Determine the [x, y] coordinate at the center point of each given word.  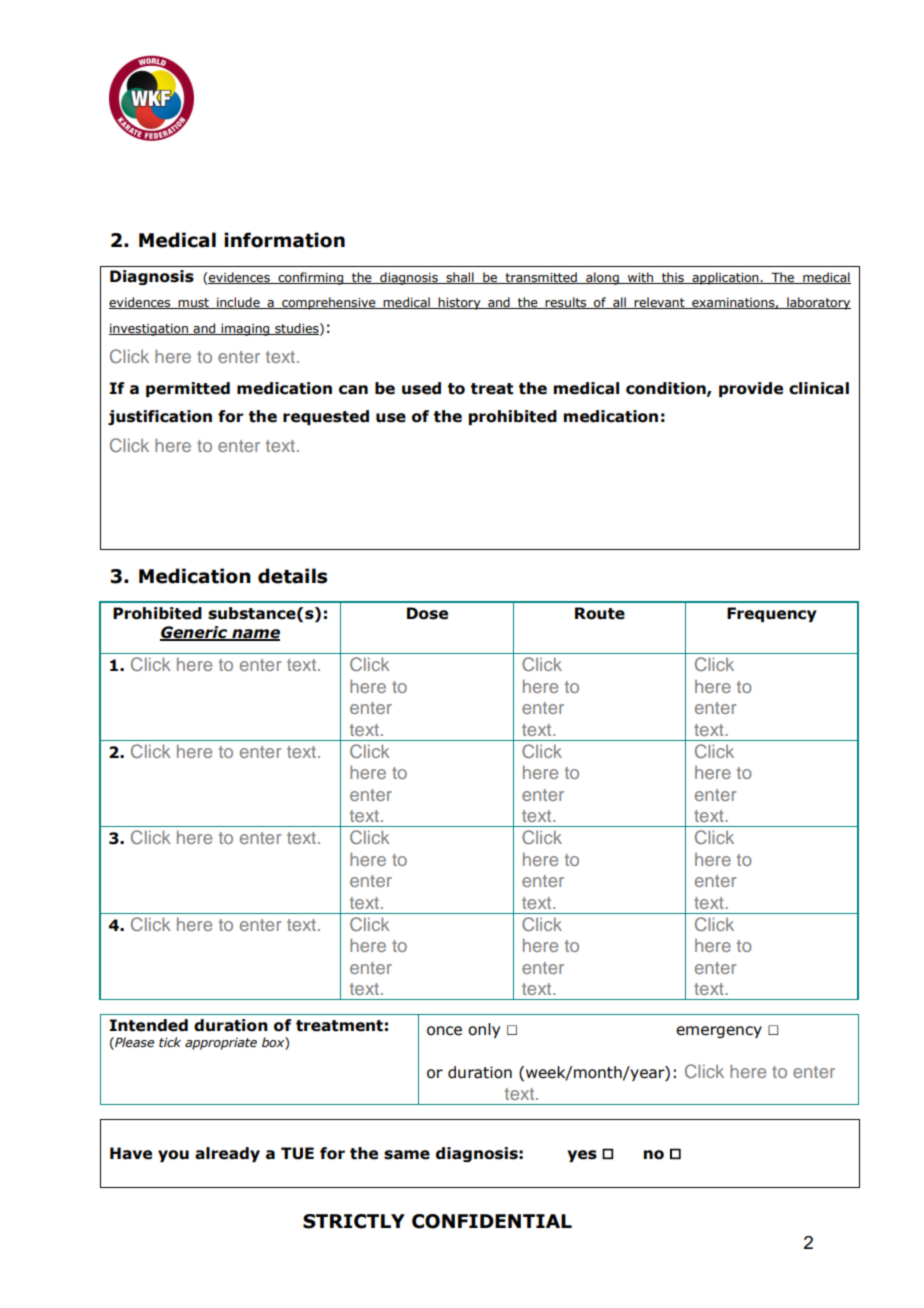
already [227, 1154]
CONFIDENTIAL [492, 1221]
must [194, 303]
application [725, 278]
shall [460, 278]
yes [582, 1156]
